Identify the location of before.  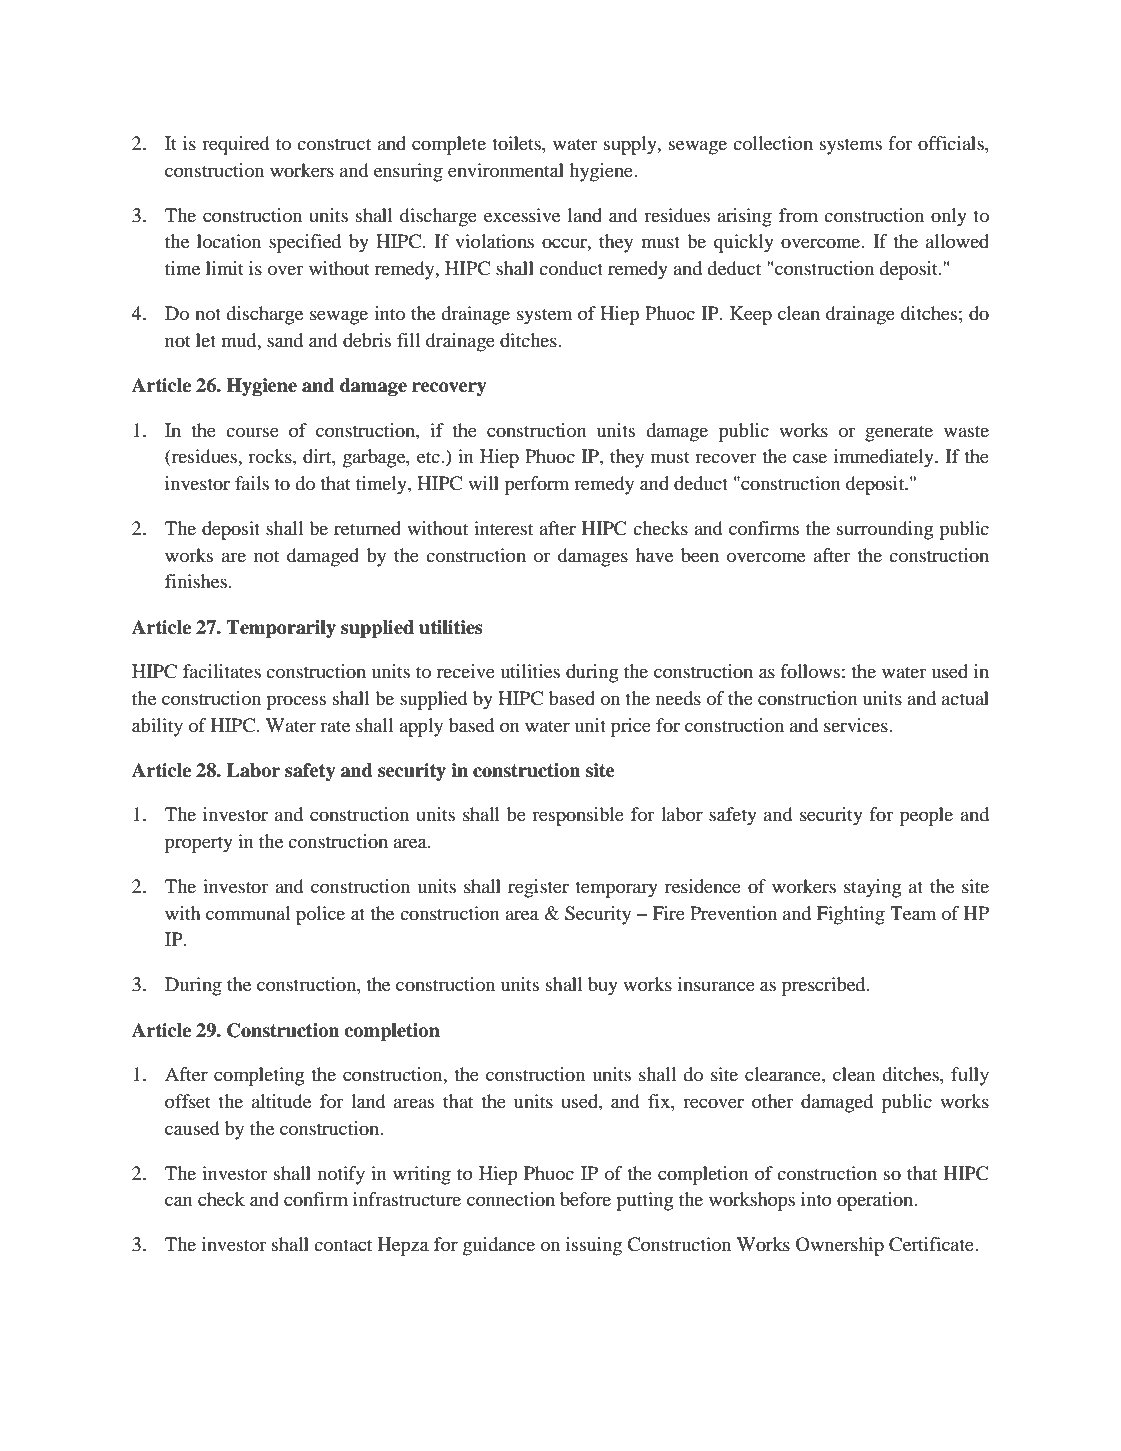
(585, 1199).
